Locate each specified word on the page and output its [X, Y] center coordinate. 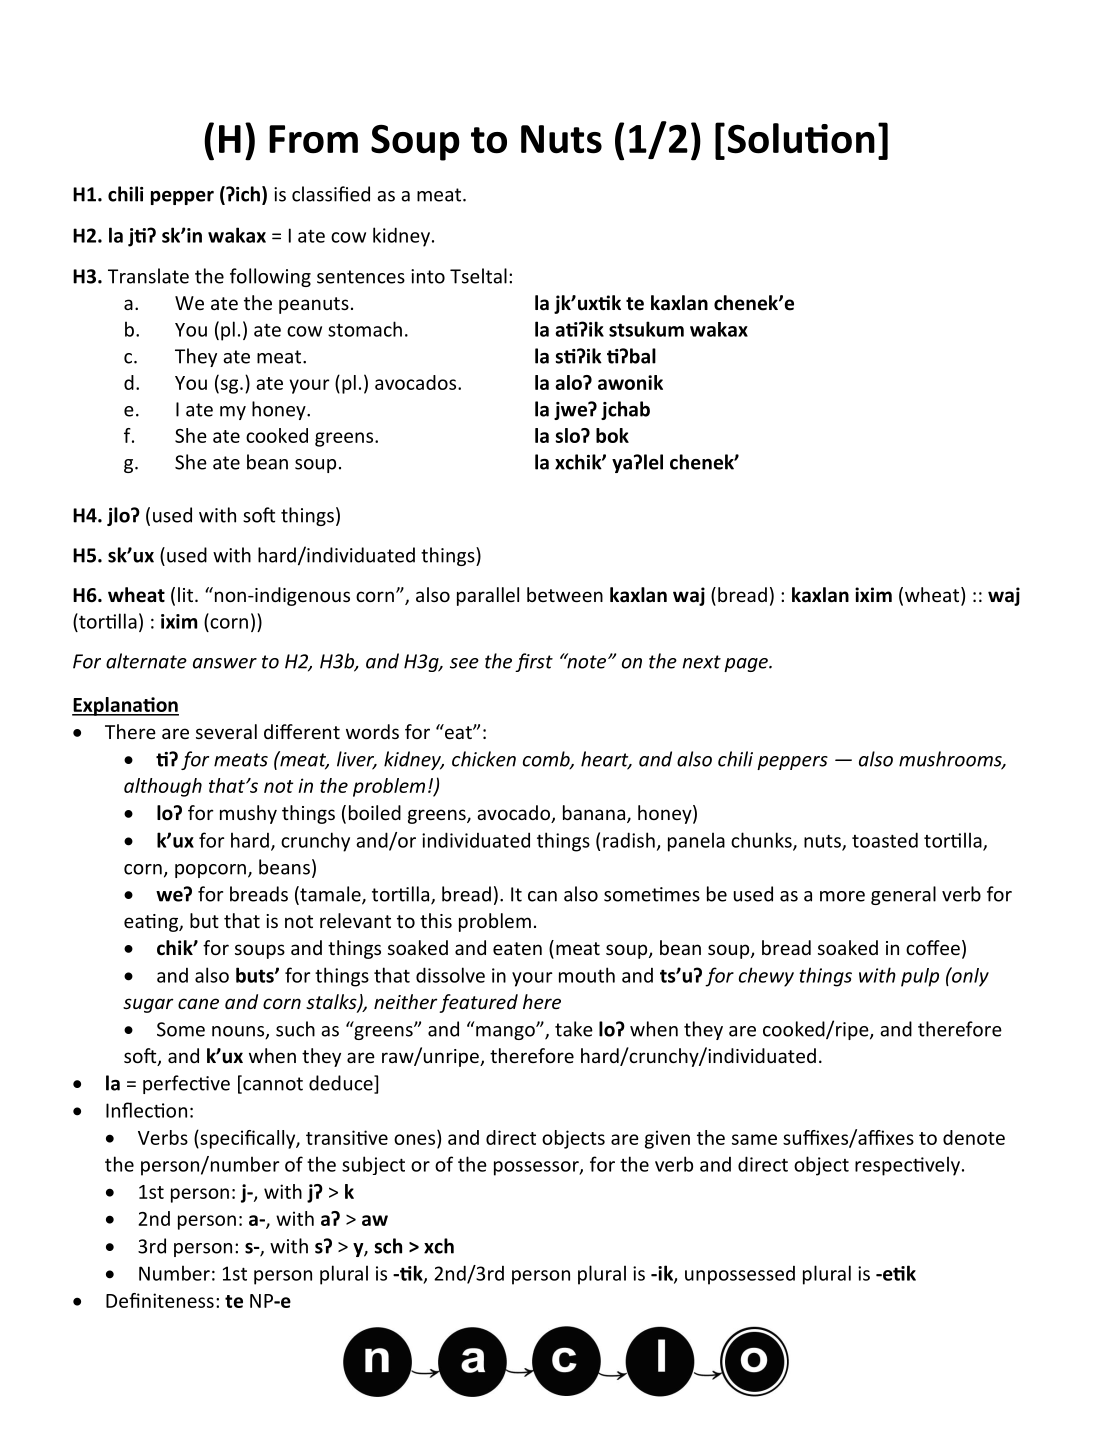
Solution [801, 138]
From [313, 139]
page [747, 665]
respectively [907, 1166]
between [565, 594]
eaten [517, 948]
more [842, 896]
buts [256, 975]
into [428, 276]
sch [388, 1246]
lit [187, 594]
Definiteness [160, 1300]
